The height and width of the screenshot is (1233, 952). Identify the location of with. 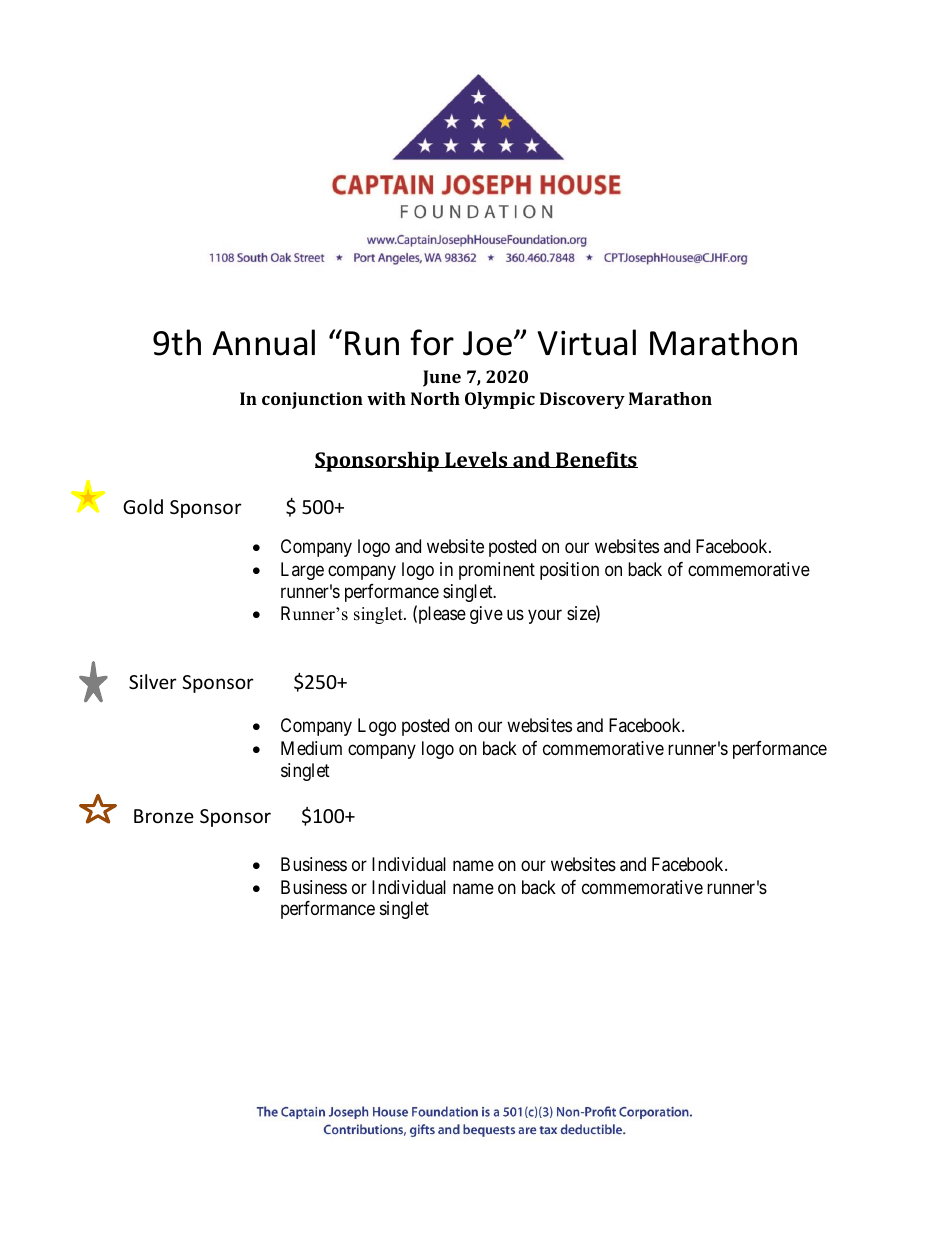
(386, 398).
